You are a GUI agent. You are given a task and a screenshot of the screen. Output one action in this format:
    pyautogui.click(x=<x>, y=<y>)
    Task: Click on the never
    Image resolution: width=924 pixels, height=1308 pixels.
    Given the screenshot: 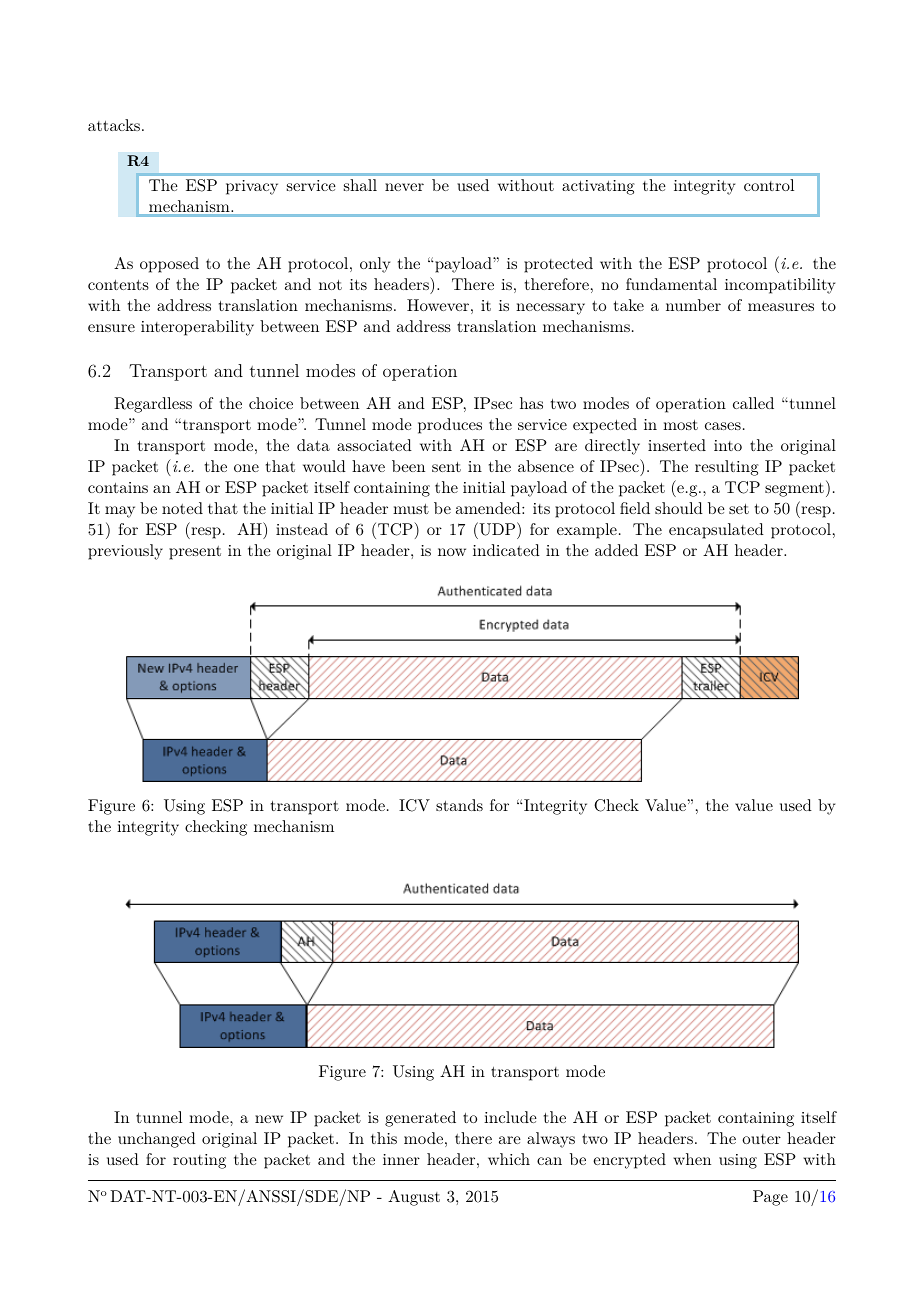 What is the action you would take?
    pyautogui.click(x=404, y=187)
